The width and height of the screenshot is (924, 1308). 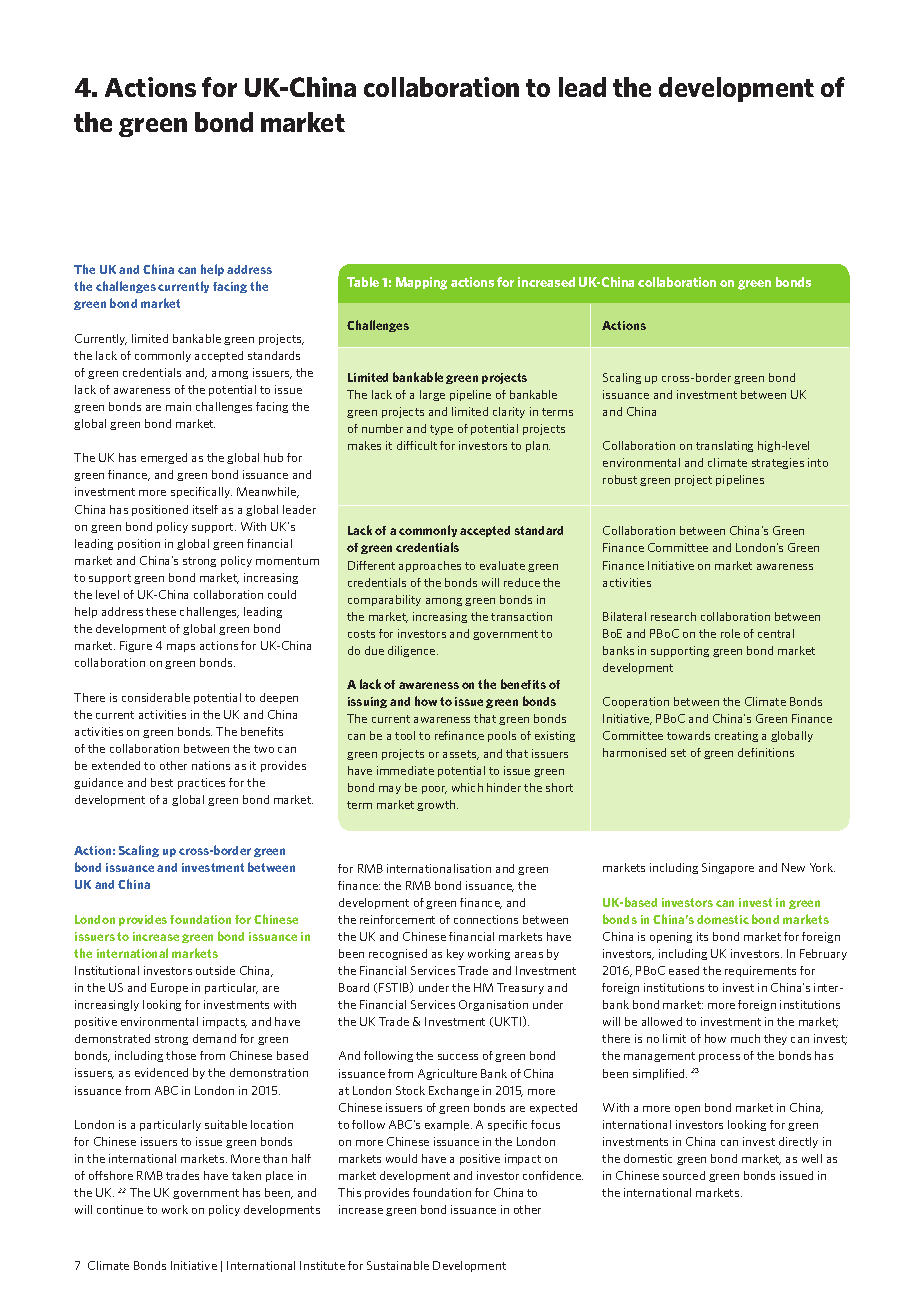 What do you see at coordinates (398, 1265) in the screenshot?
I see `Sustainable` at bounding box center [398, 1265].
